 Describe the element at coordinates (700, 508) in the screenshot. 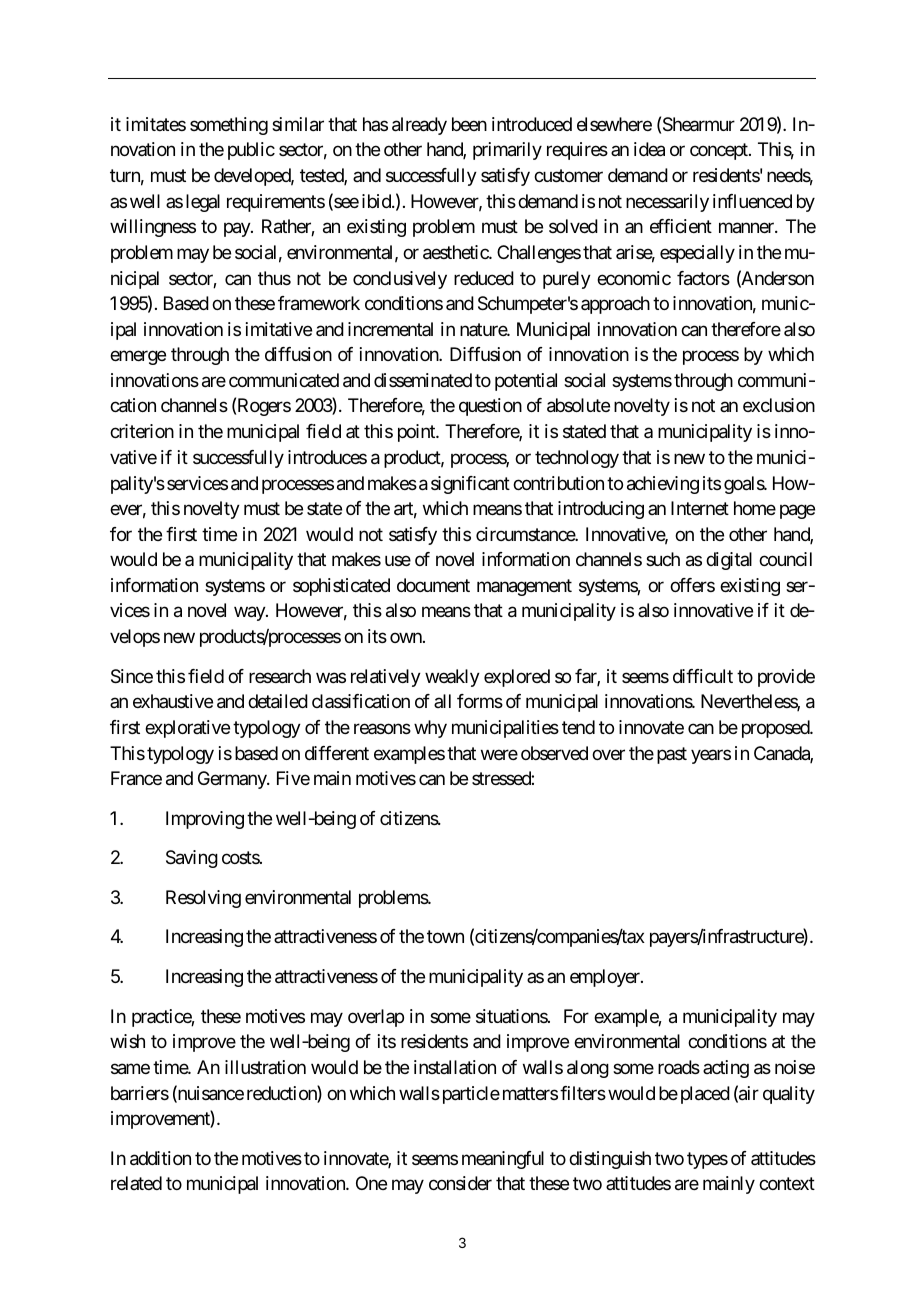

I see `Internet` at that location.
